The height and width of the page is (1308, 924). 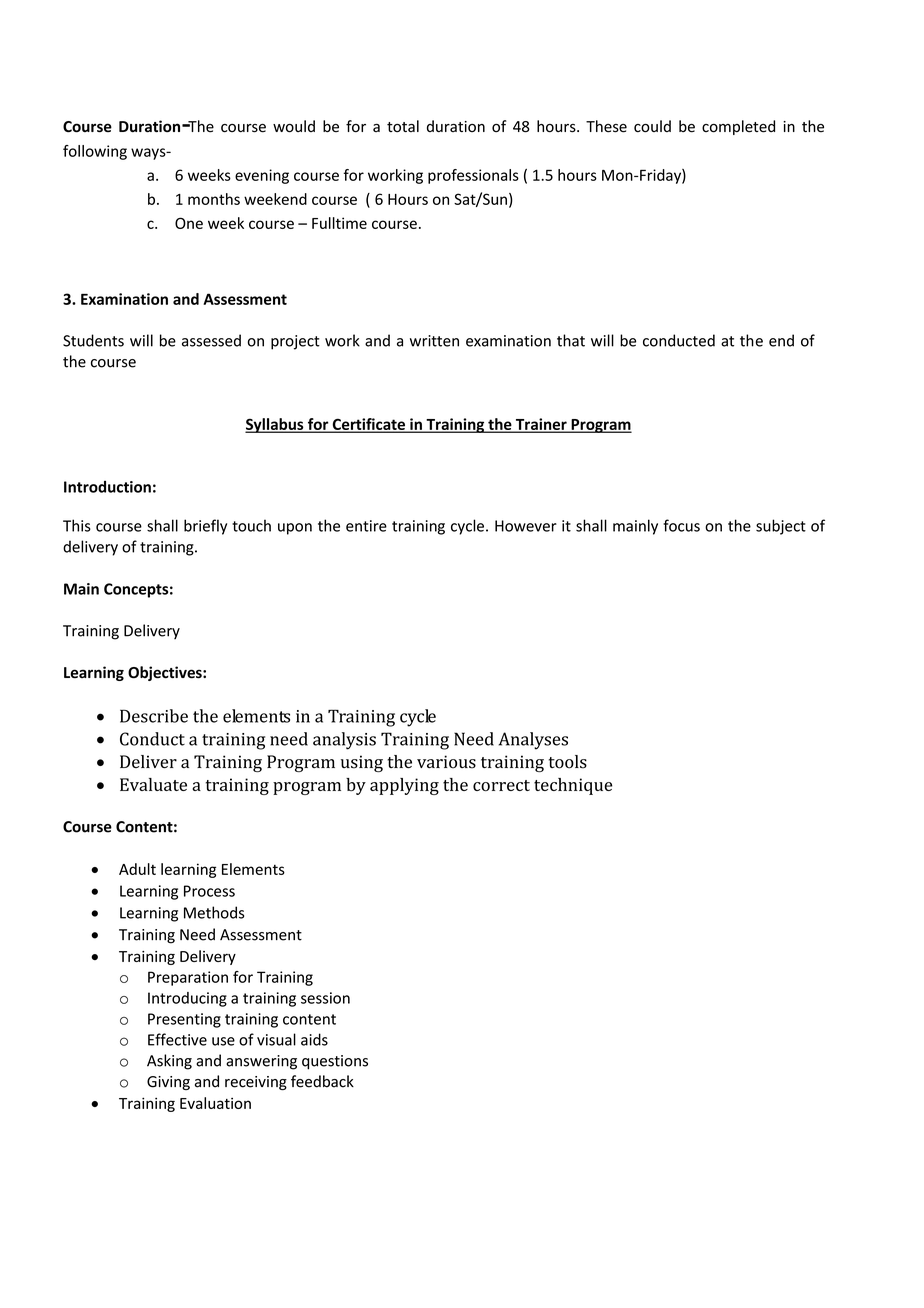 I want to click on applying, so click(x=404, y=786).
